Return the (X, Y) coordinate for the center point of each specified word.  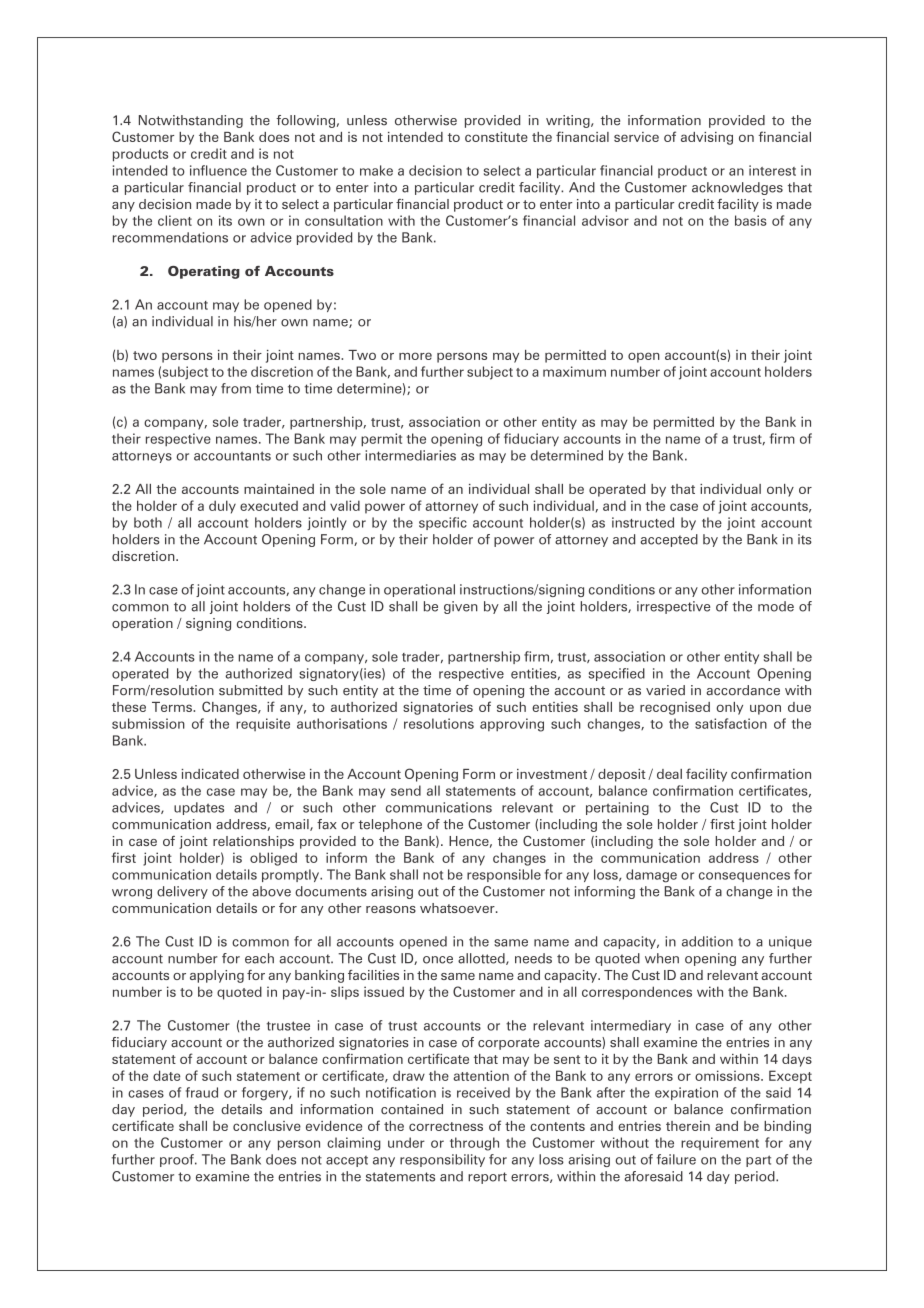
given (461, 607)
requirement (720, 1143)
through (474, 1144)
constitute (496, 137)
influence (218, 170)
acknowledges (737, 188)
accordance (743, 690)
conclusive (267, 1126)
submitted (250, 690)
